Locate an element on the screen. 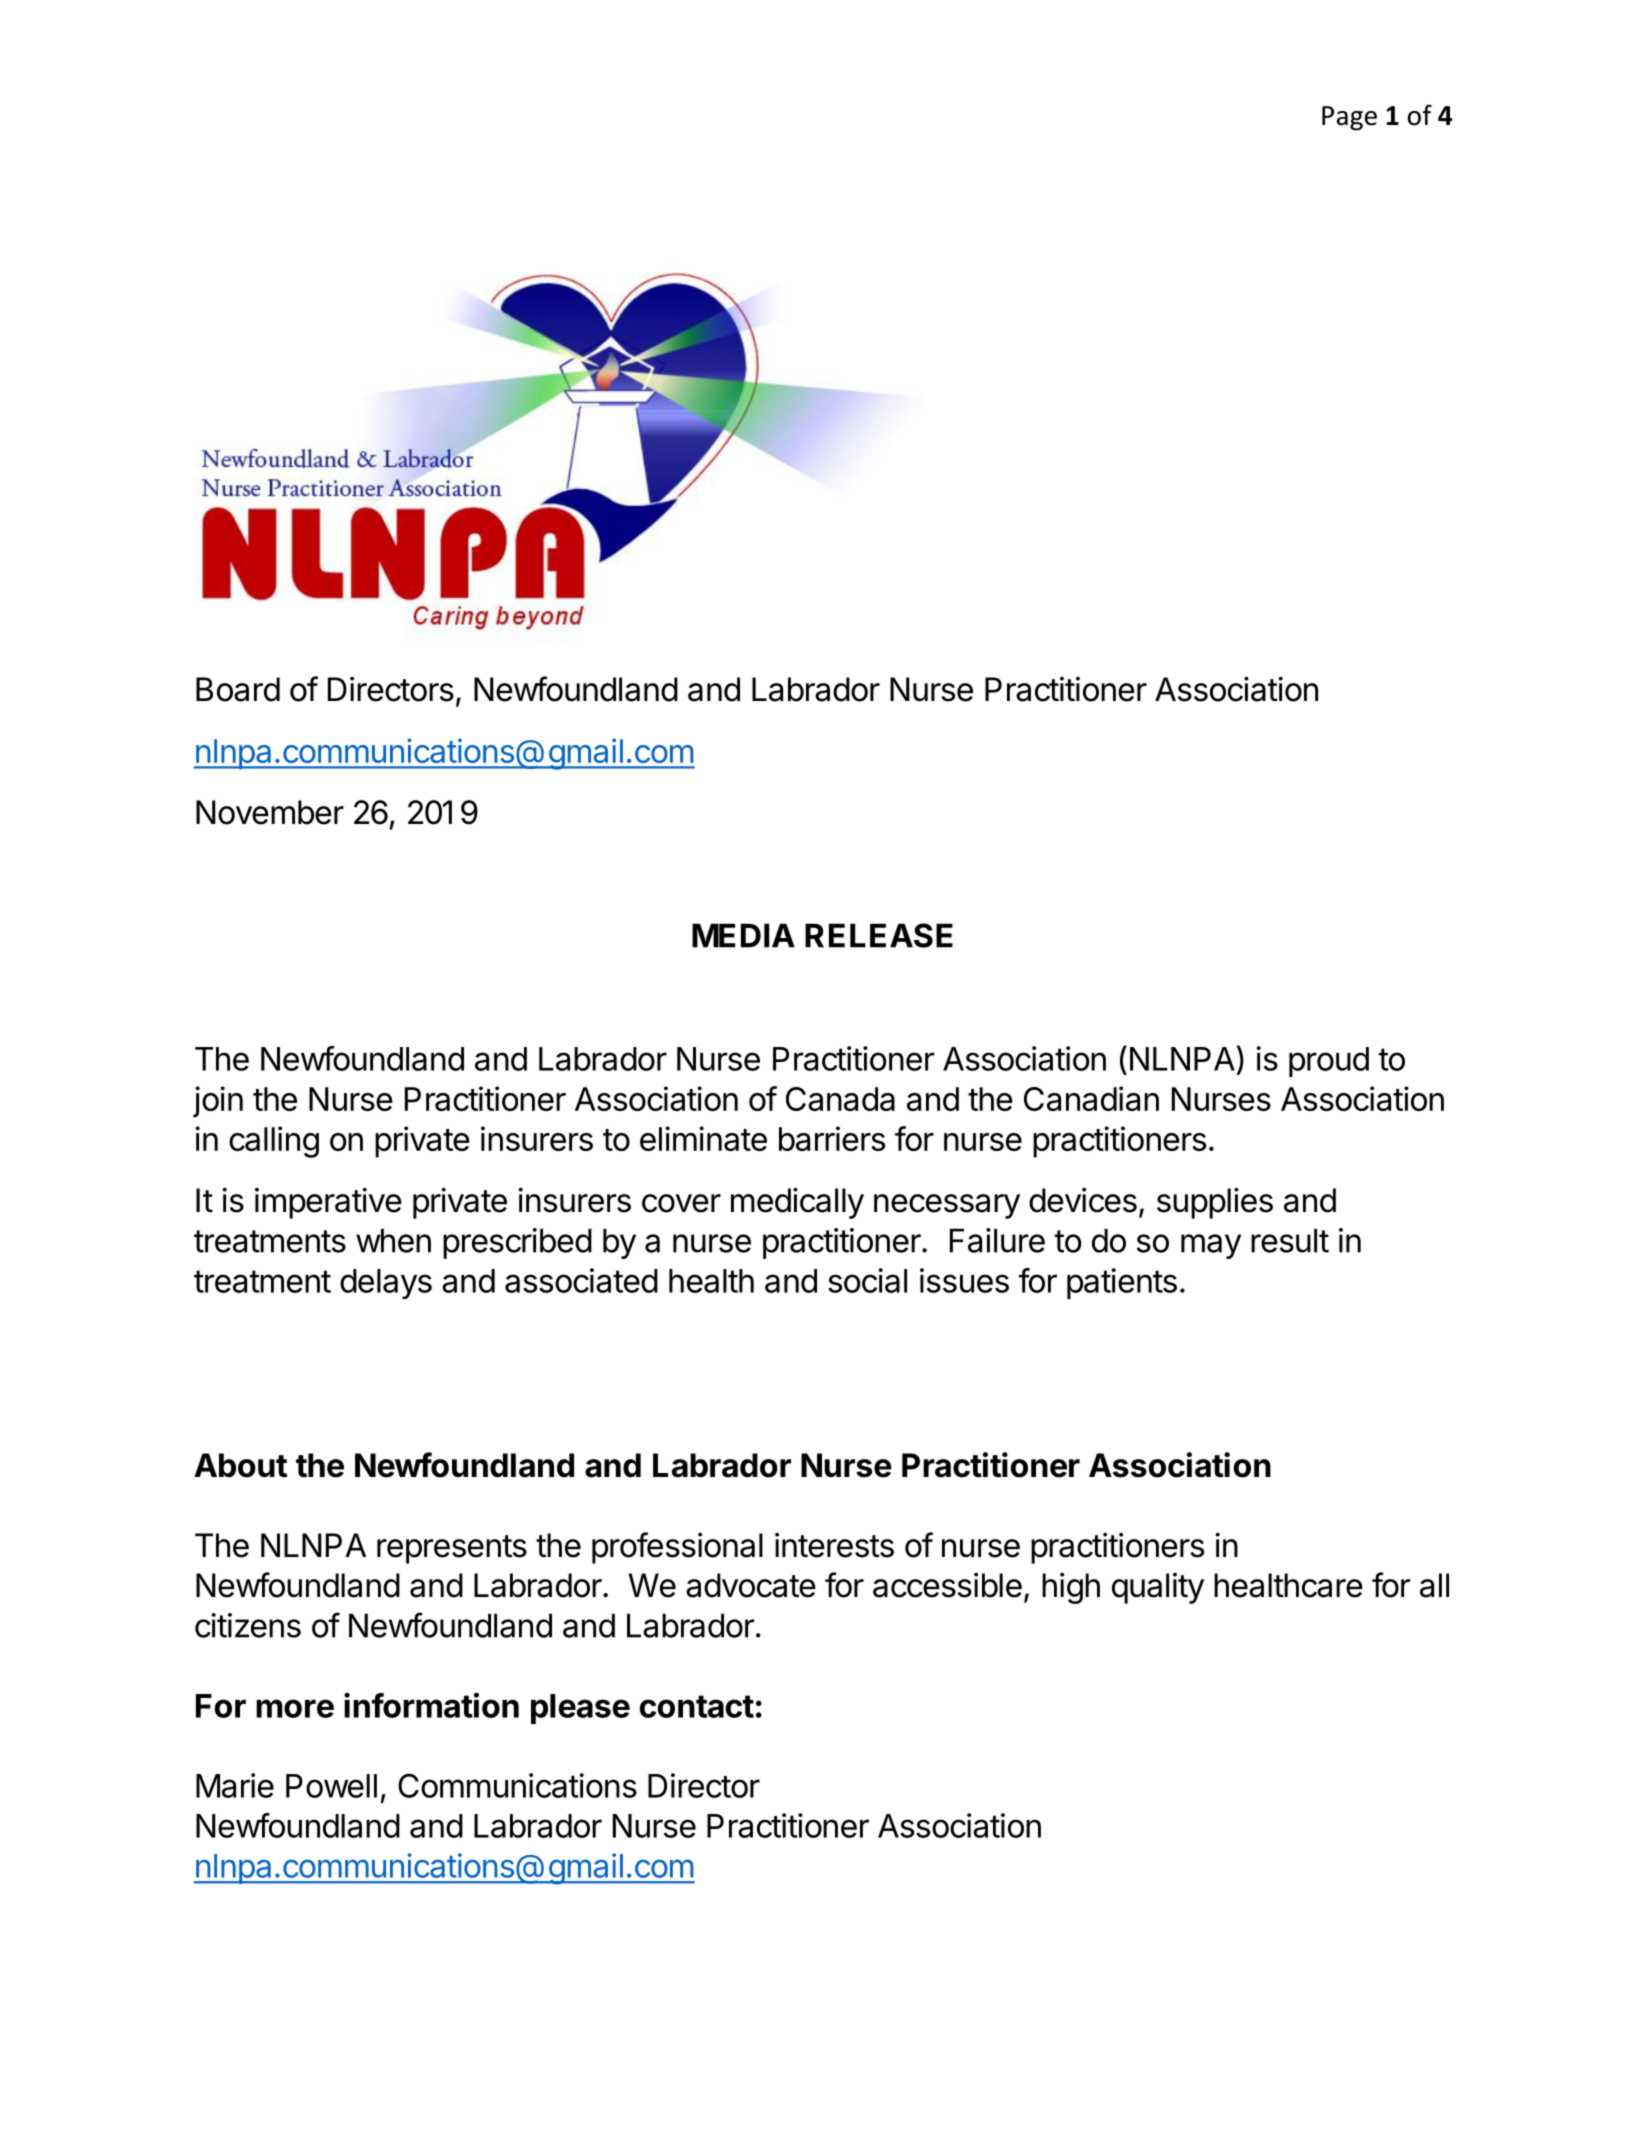 The width and height of the screenshot is (1646, 2130). Board is located at coordinates (238, 689).
